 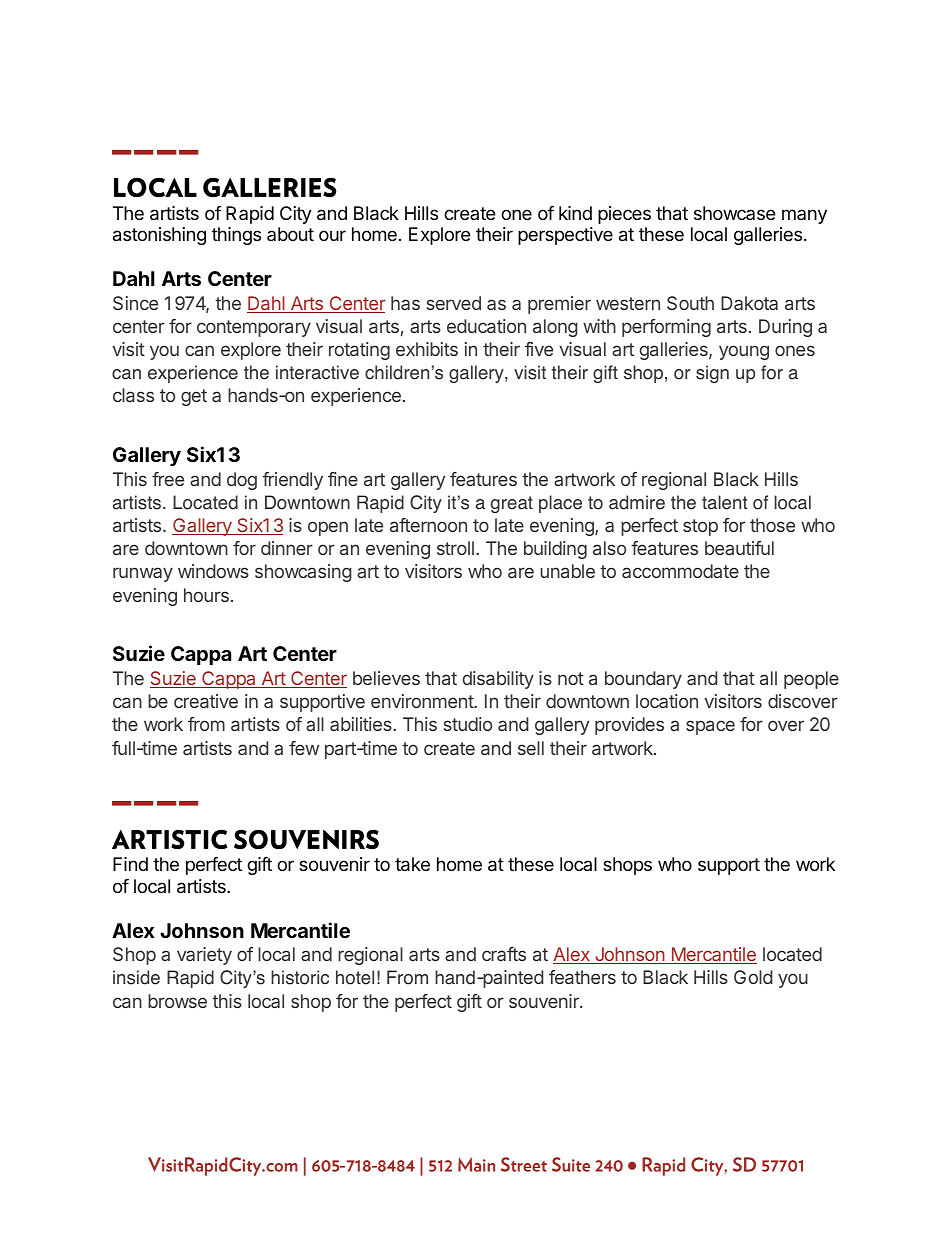 What do you see at coordinates (565, 236) in the image?
I see `perspective` at bounding box center [565, 236].
